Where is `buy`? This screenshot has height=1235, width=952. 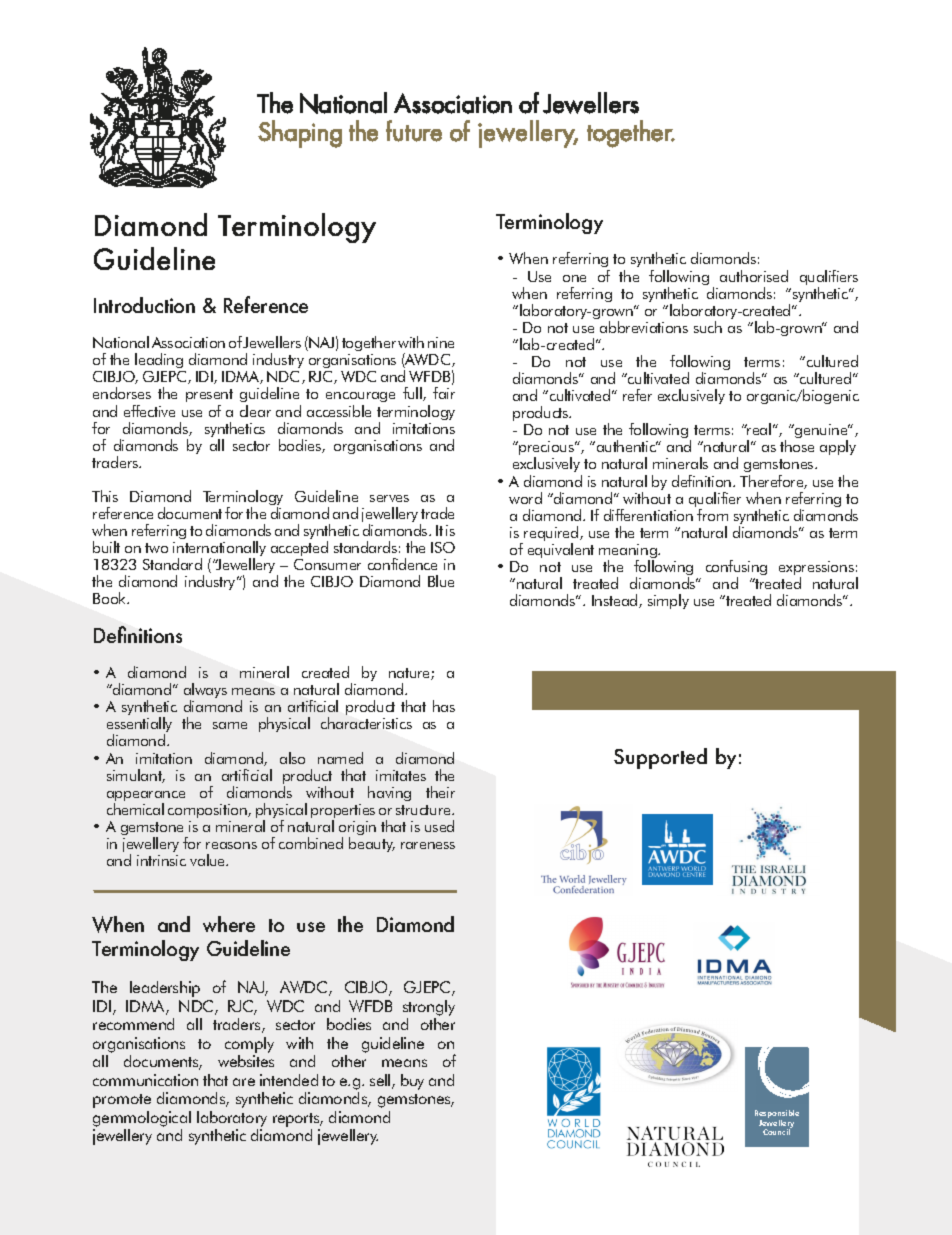
buy is located at coordinates (412, 1082).
